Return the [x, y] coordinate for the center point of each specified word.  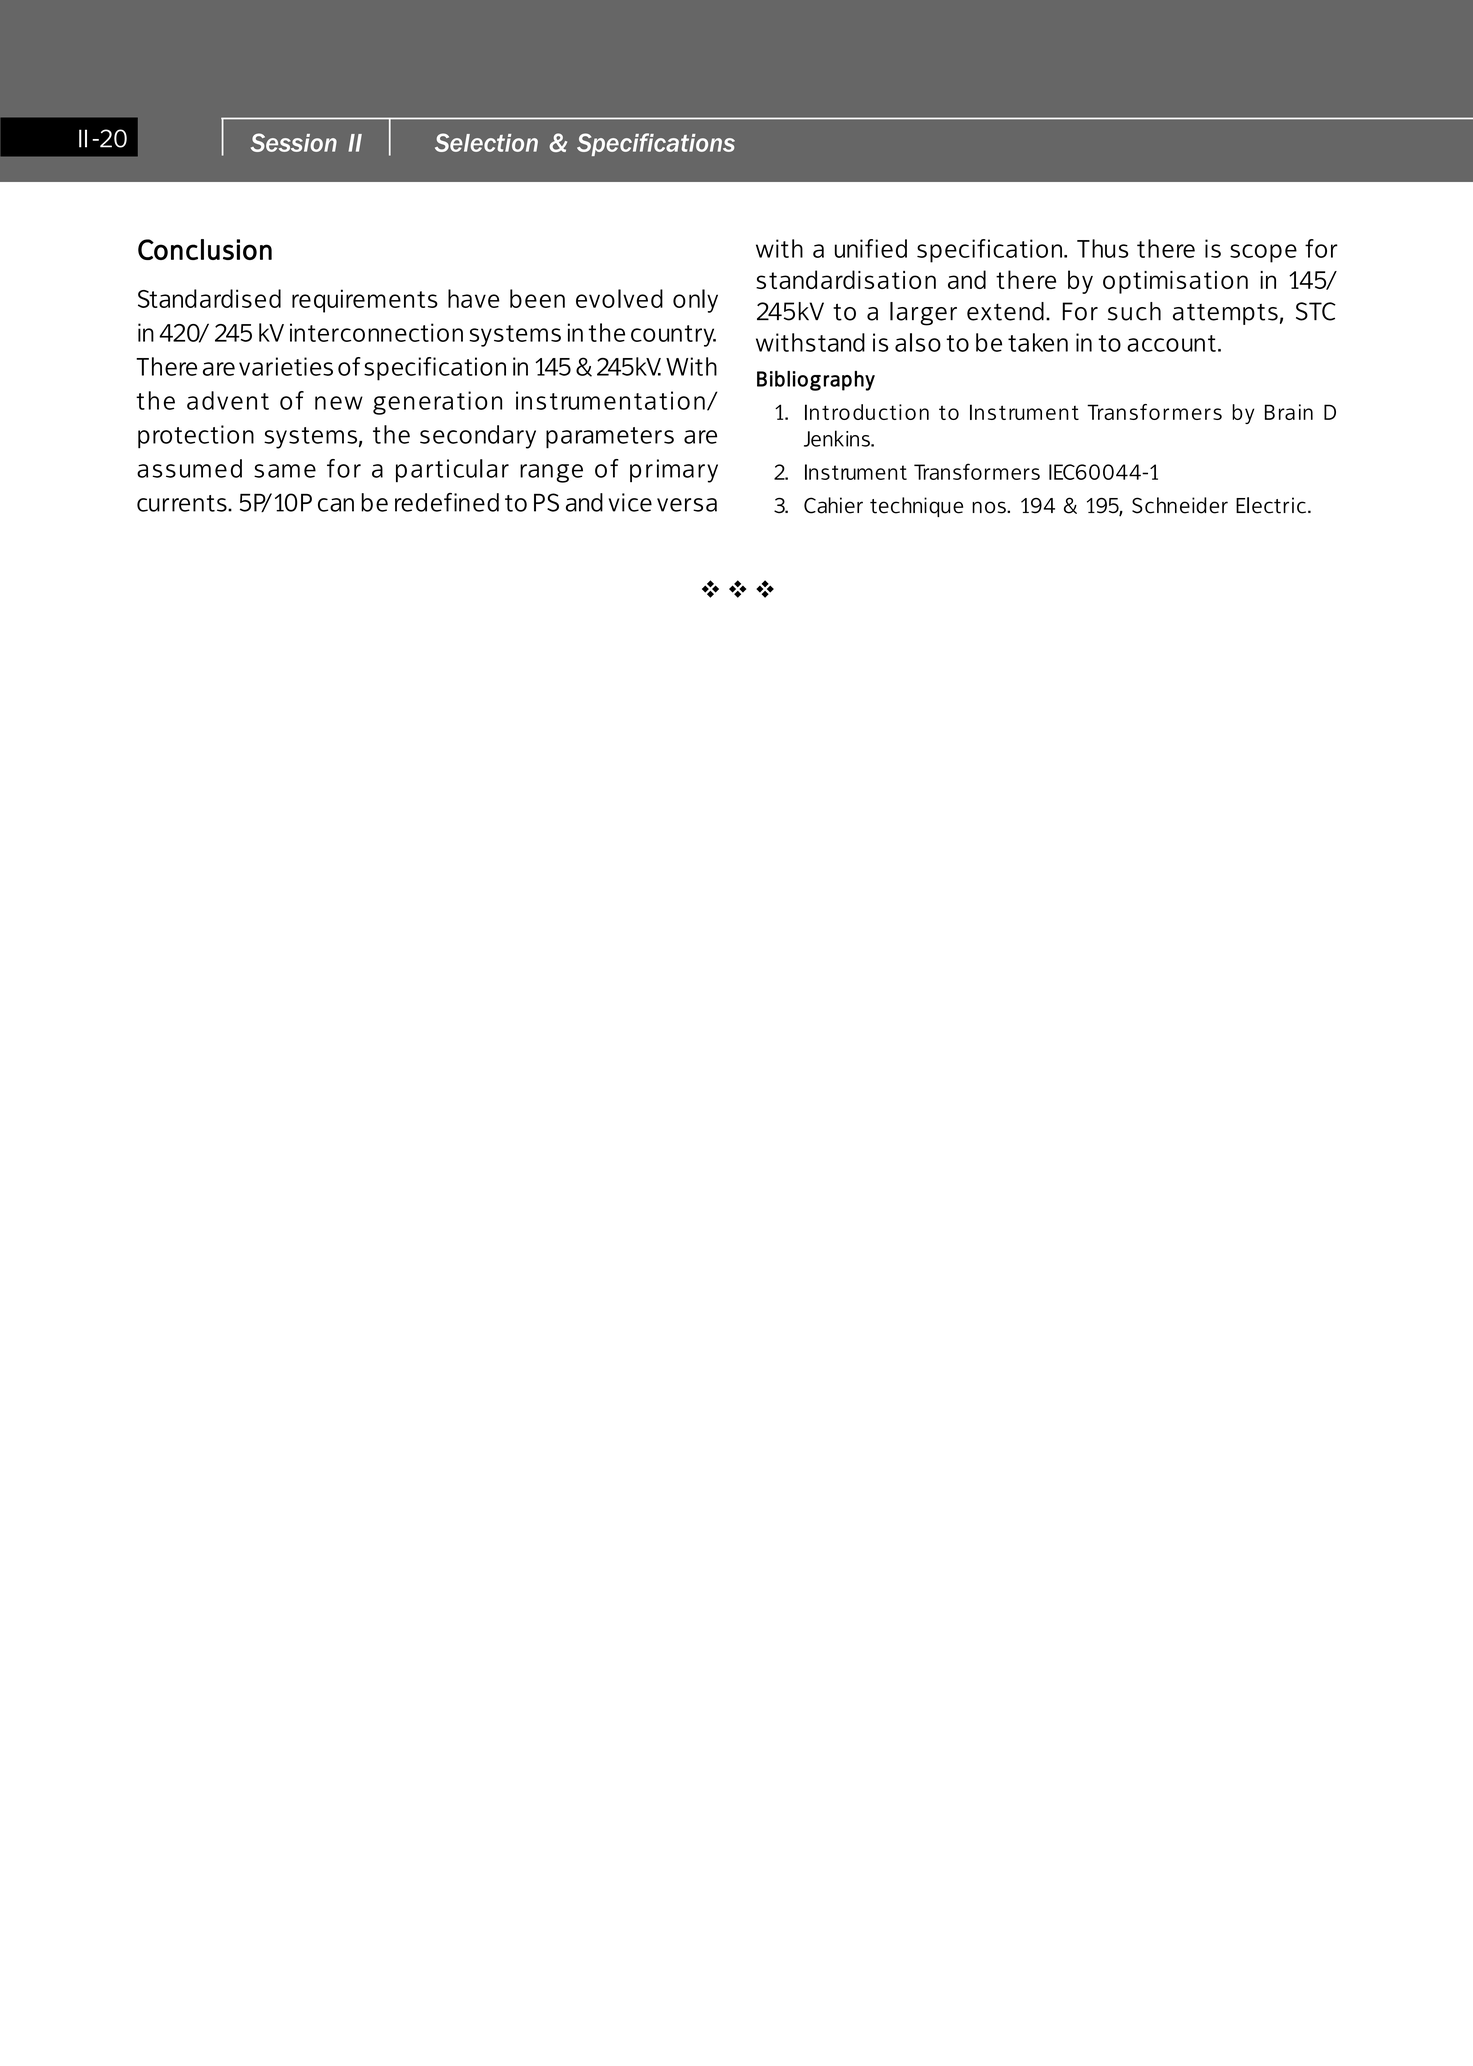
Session [294, 142]
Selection [486, 142]
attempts [1225, 314]
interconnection [376, 332]
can [336, 505]
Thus [1102, 248]
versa [687, 505]
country [673, 336]
